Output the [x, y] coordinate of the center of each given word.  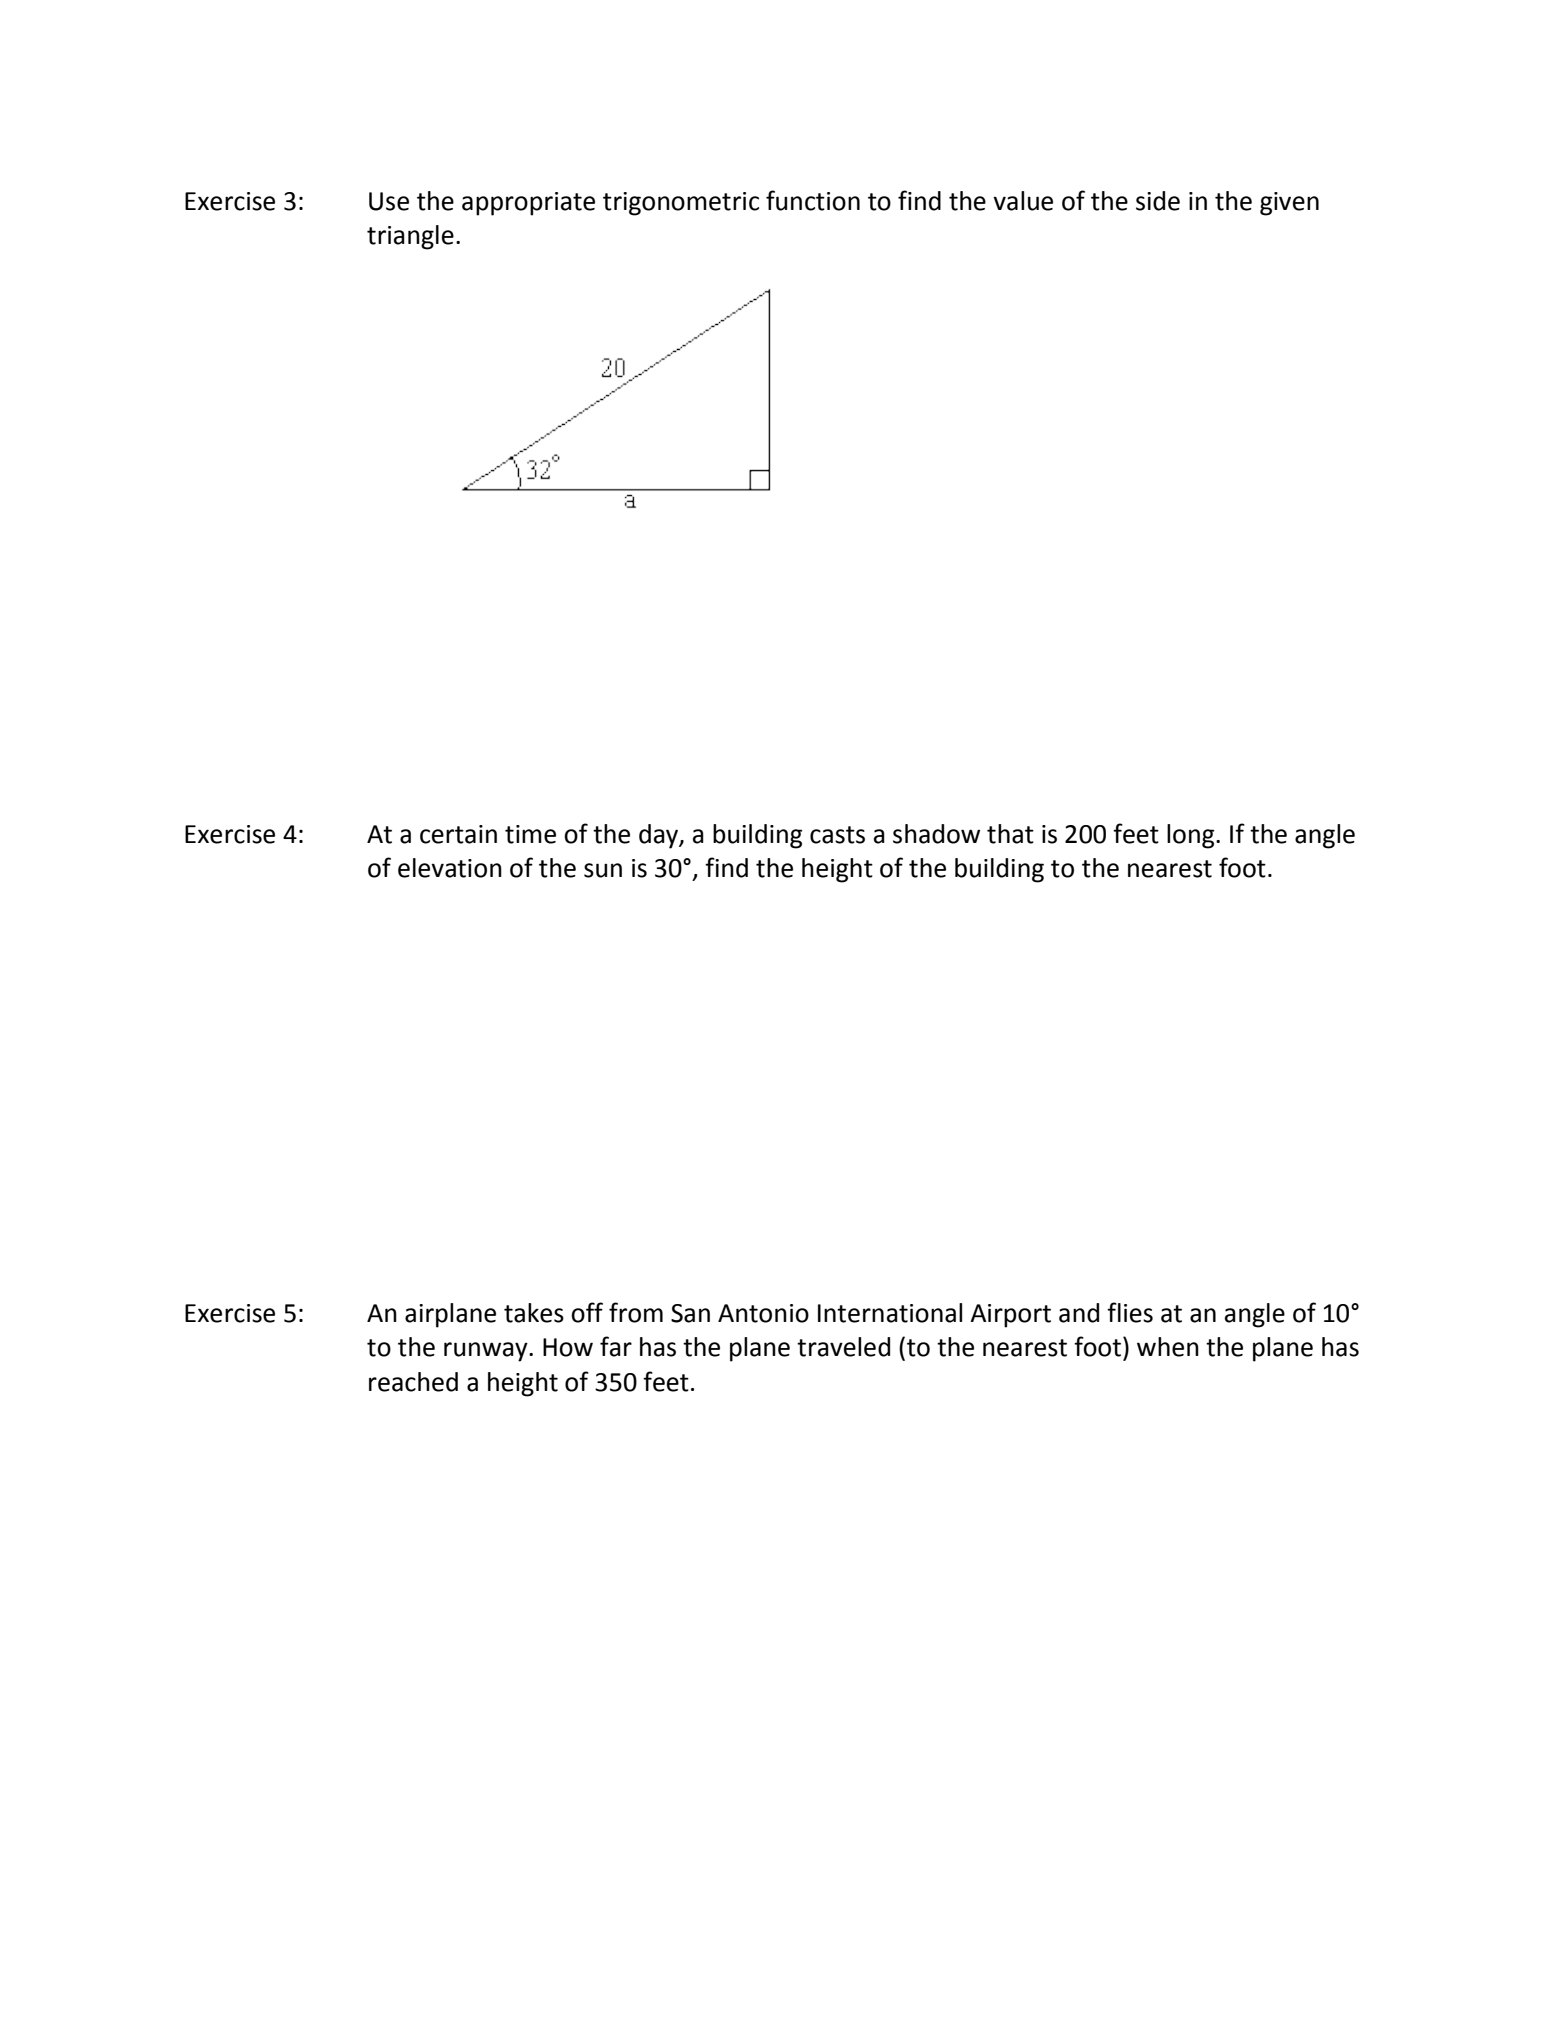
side [1158, 201]
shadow [936, 834]
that [1010, 834]
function [813, 200]
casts [837, 835]
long [1192, 836]
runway [487, 1352]
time [530, 834]
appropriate [528, 204]
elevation [450, 868]
